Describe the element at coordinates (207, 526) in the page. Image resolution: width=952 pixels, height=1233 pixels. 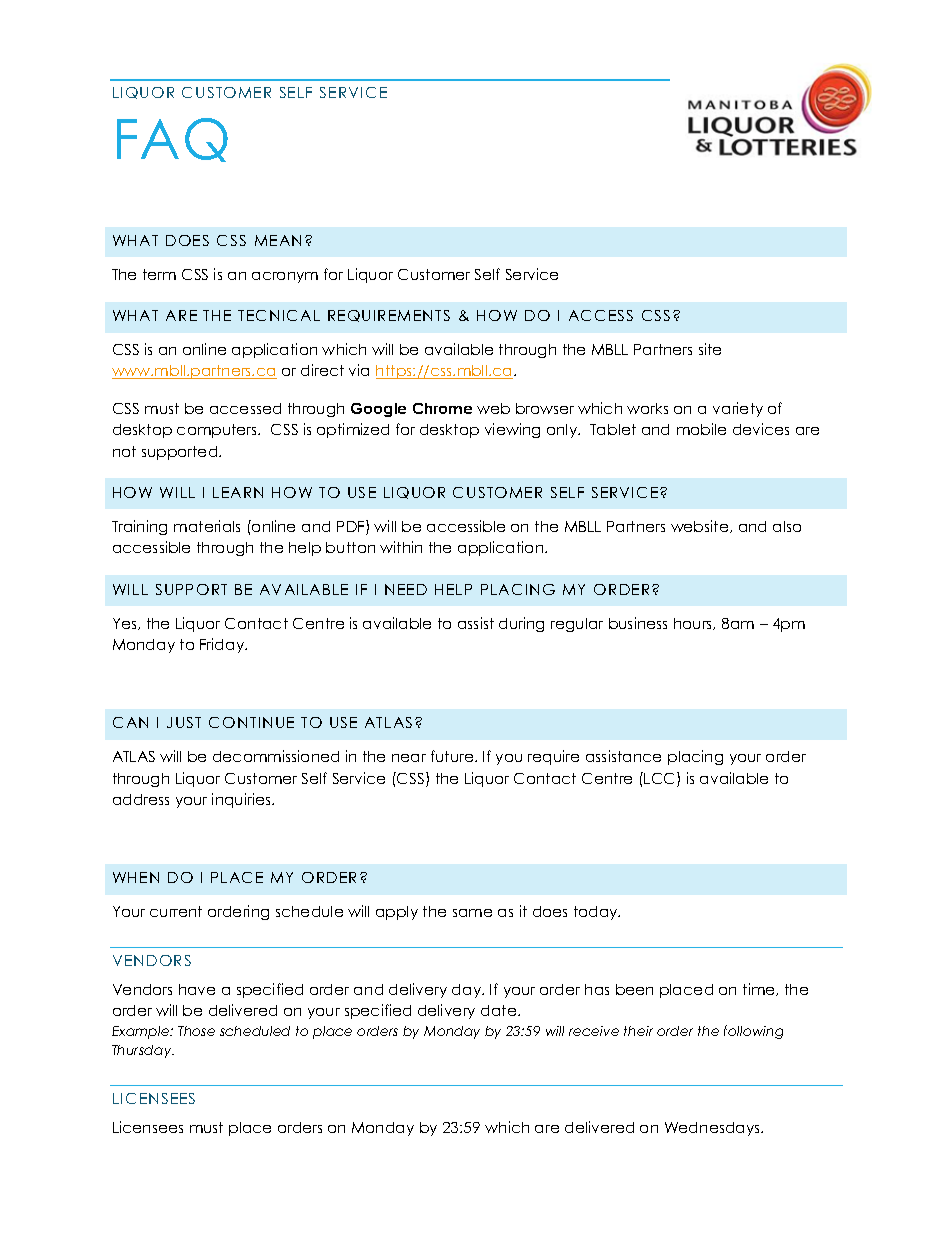
I see `materials` at that location.
